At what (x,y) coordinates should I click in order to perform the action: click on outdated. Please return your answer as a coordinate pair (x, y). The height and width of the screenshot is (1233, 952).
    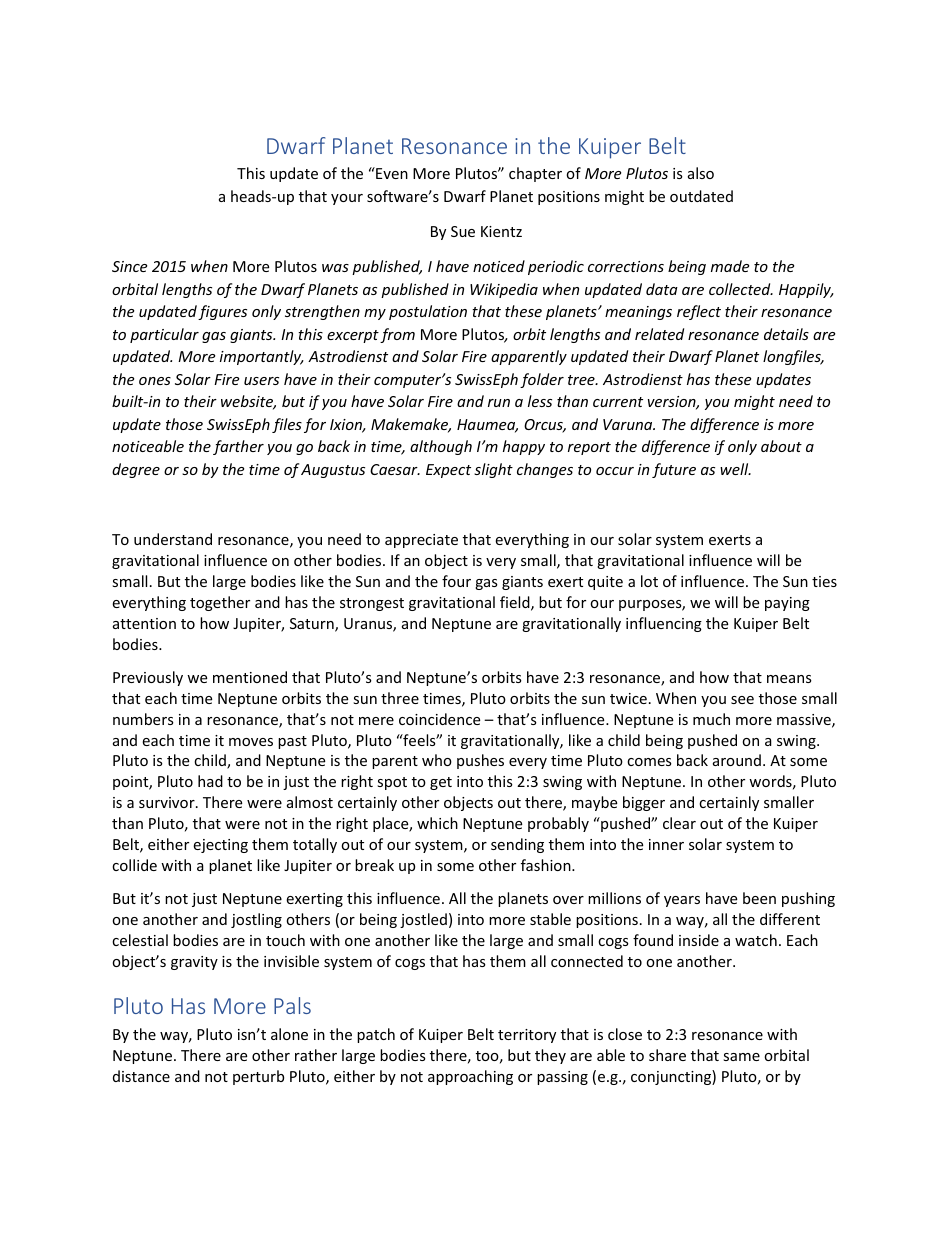
    Looking at the image, I should click on (701, 196).
